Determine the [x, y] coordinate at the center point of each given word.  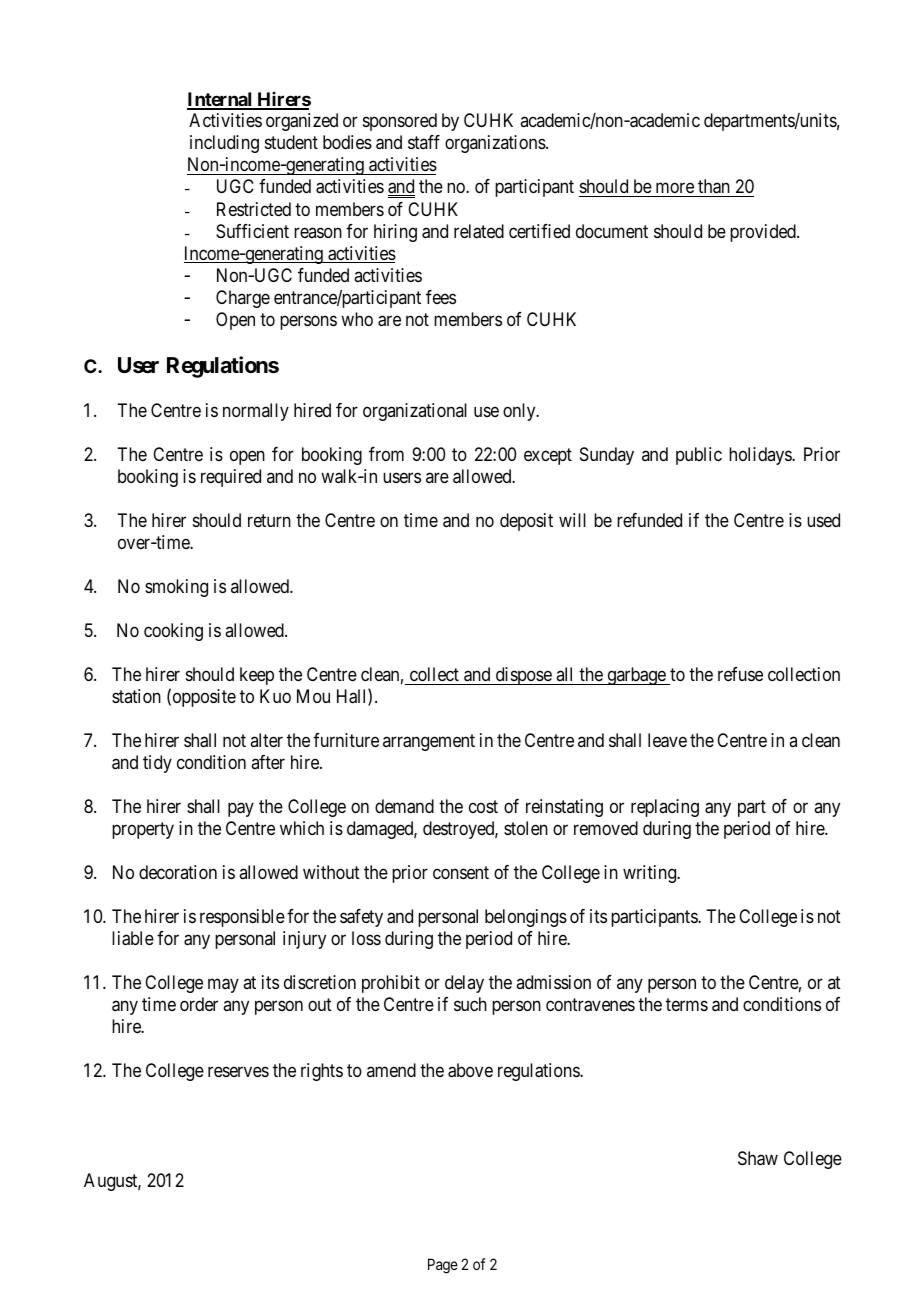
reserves [238, 1072]
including [224, 144]
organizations [496, 144]
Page [443, 1266]
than [714, 186]
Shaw [758, 1158]
